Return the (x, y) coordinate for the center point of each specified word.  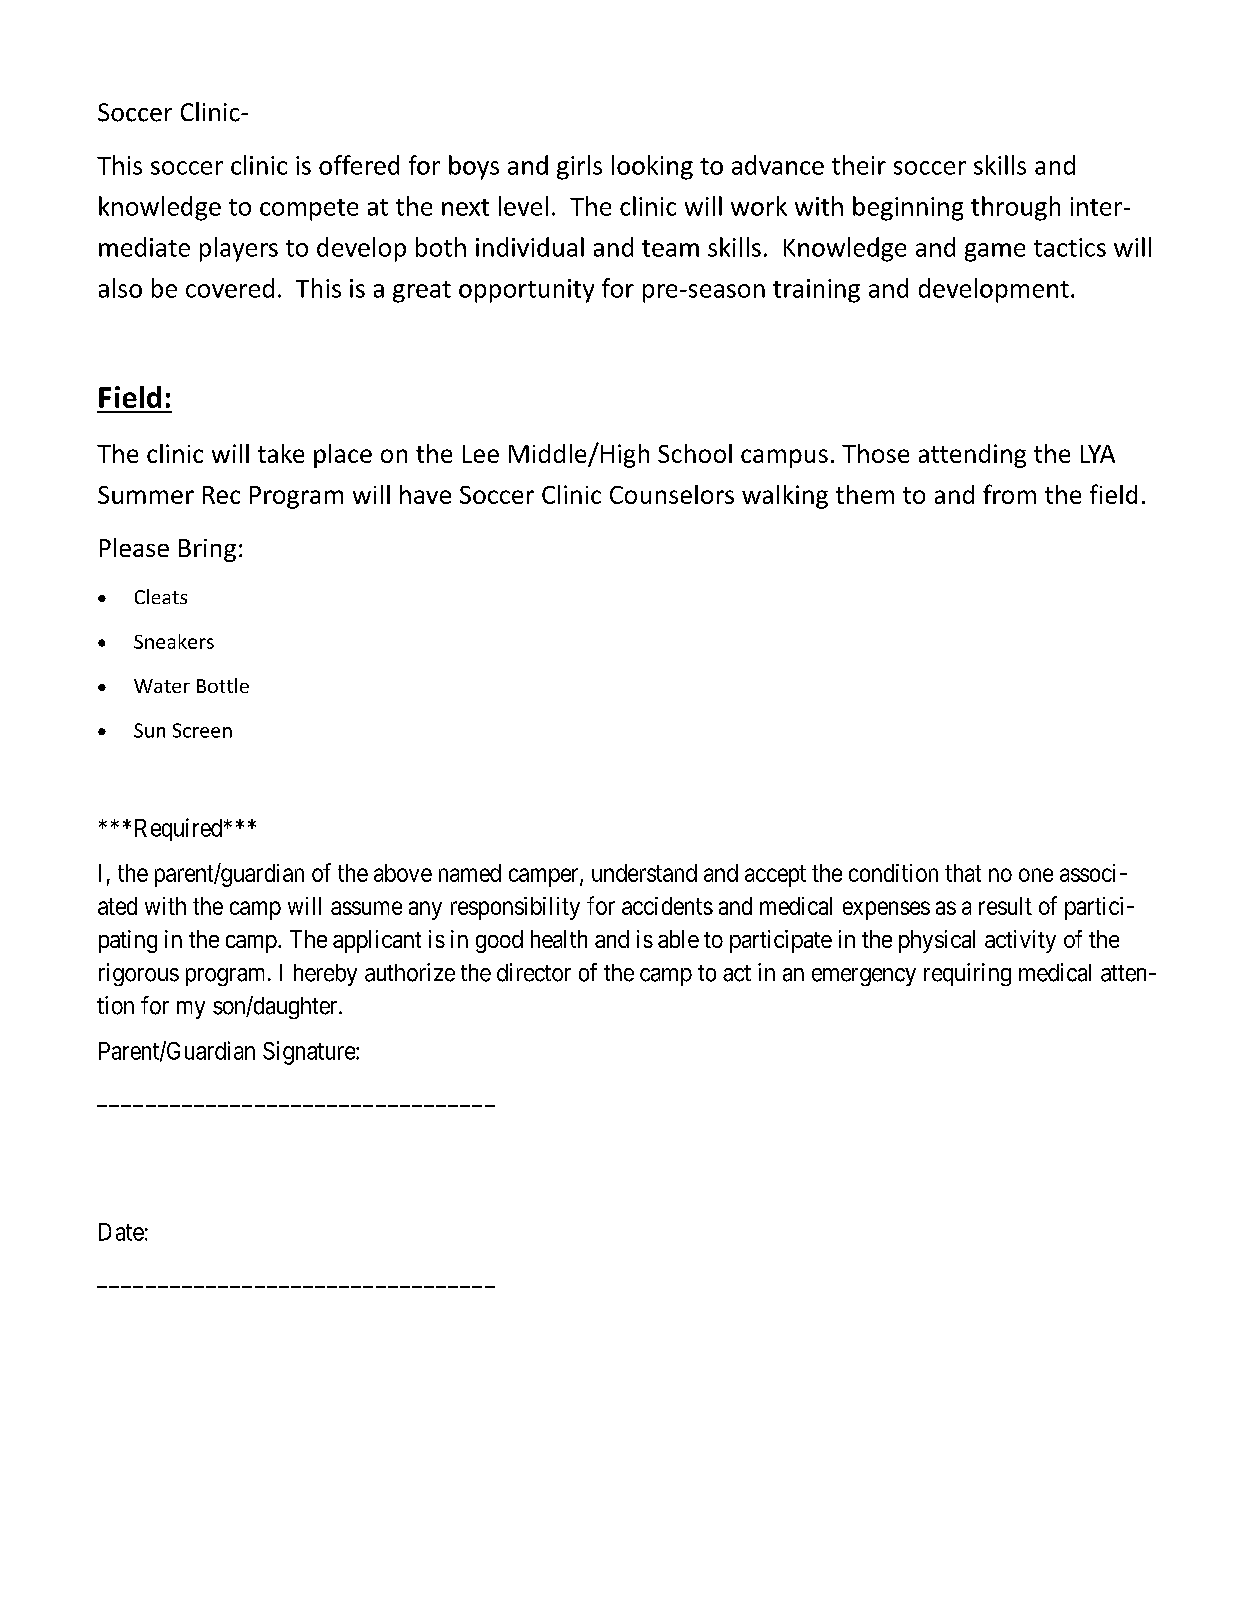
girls (579, 167)
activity (1020, 941)
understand (644, 873)
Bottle (223, 685)
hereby (325, 975)
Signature (310, 1053)
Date (121, 1232)
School (695, 453)
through (1015, 208)
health (559, 939)
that (963, 873)
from (1009, 494)
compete (309, 210)
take (281, 453)
